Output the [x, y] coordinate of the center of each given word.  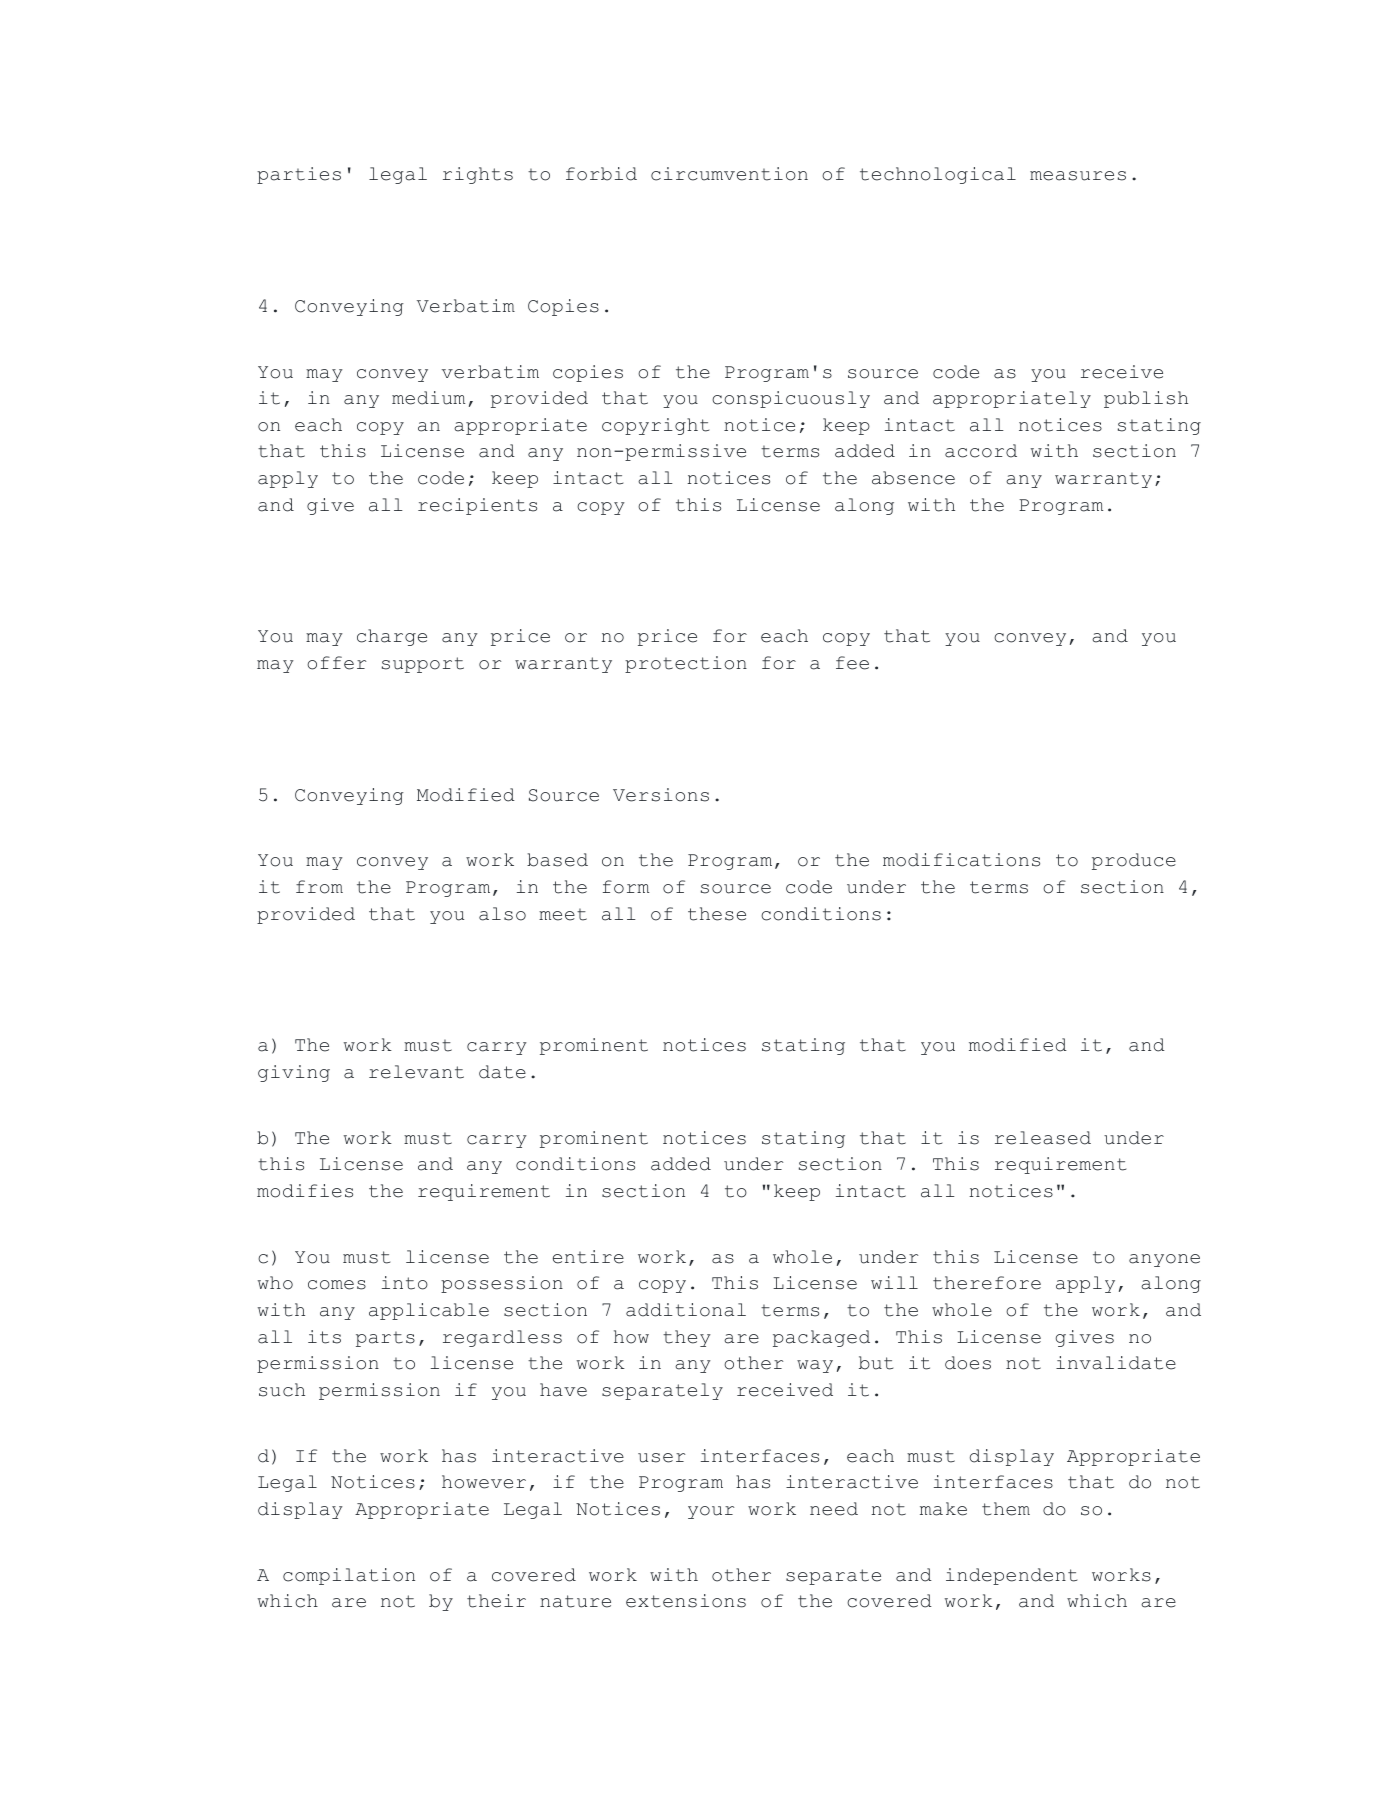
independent [1011, 1576]
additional [686, 1310]
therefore [987, 1283]
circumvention [729, 174]
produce [1134, 861]
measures [1078, 176]
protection [686, 664]
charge [392, 637]
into [405, 1283]
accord [981, 451]
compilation [349, 1576]
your [711, 1512]
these [717, 914]
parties [299, 175]
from [319, 887]
